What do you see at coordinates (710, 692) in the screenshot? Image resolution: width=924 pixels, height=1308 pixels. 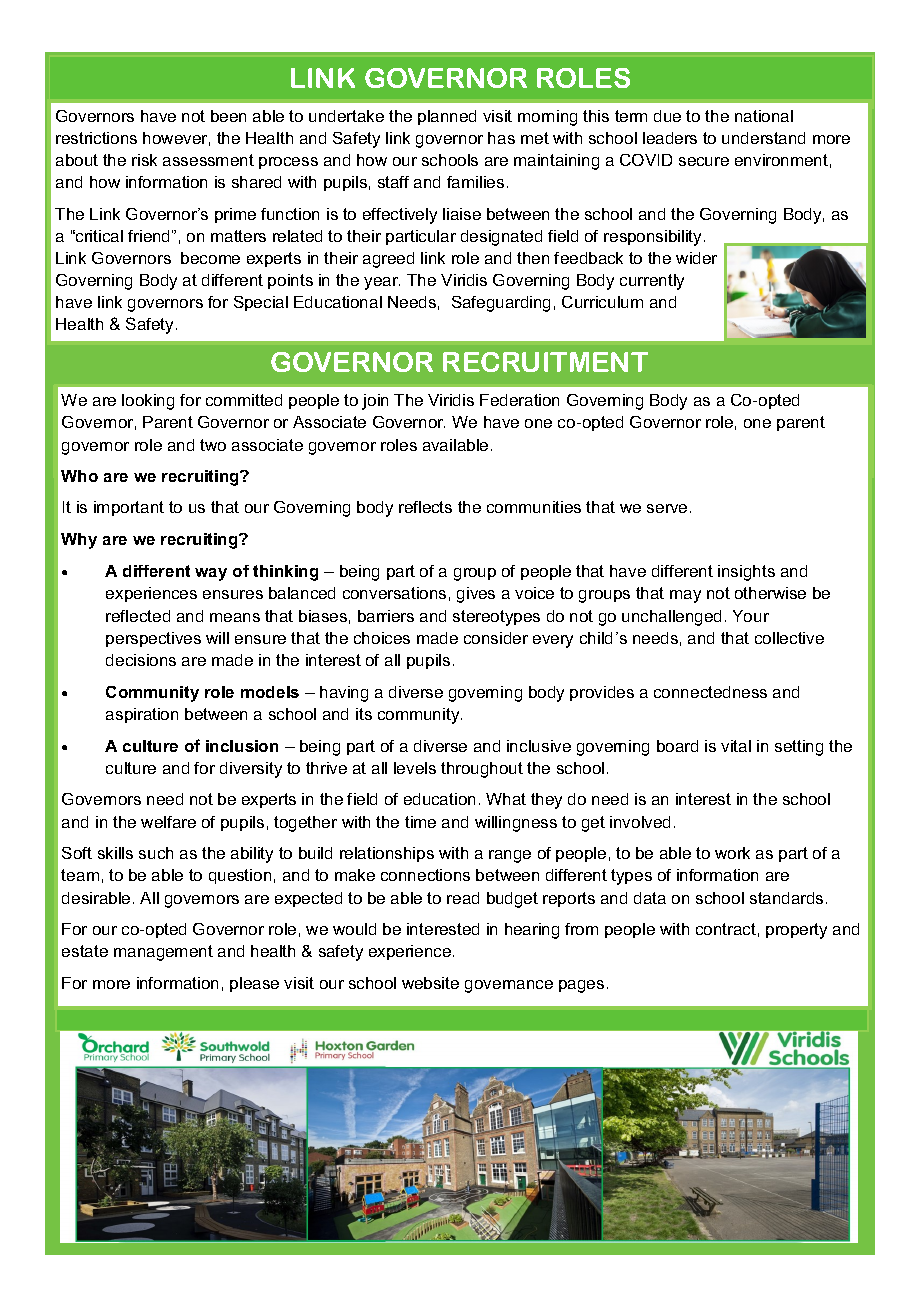 I see `connectedness` at bounding box center [710, 692].
